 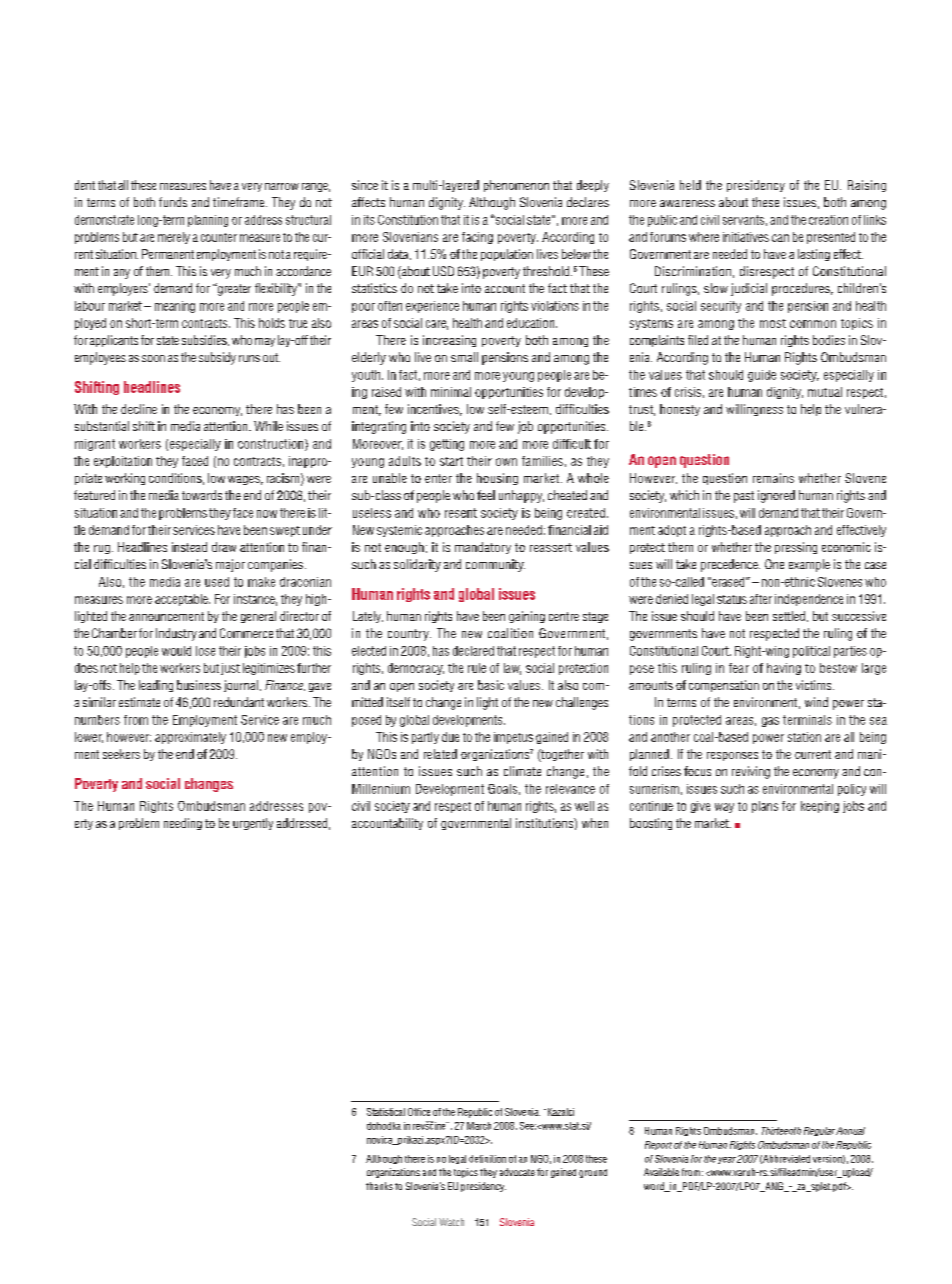 I want to click on pressing, so click(x=796, y=548).
